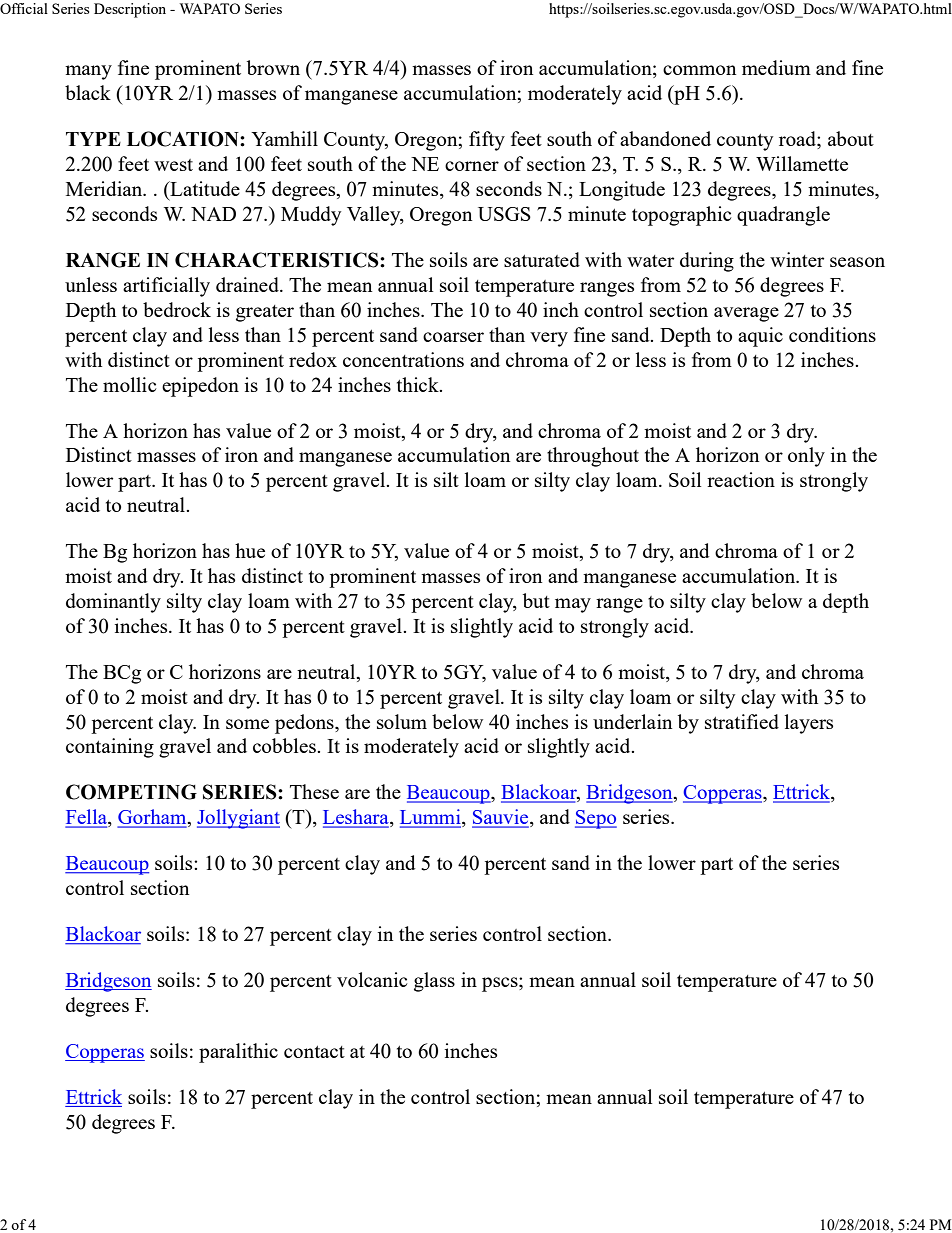 The height and width of the document is (1233, 952). Describe the element at coordinates (809, 724) in the document. I see `layers` at that location.
